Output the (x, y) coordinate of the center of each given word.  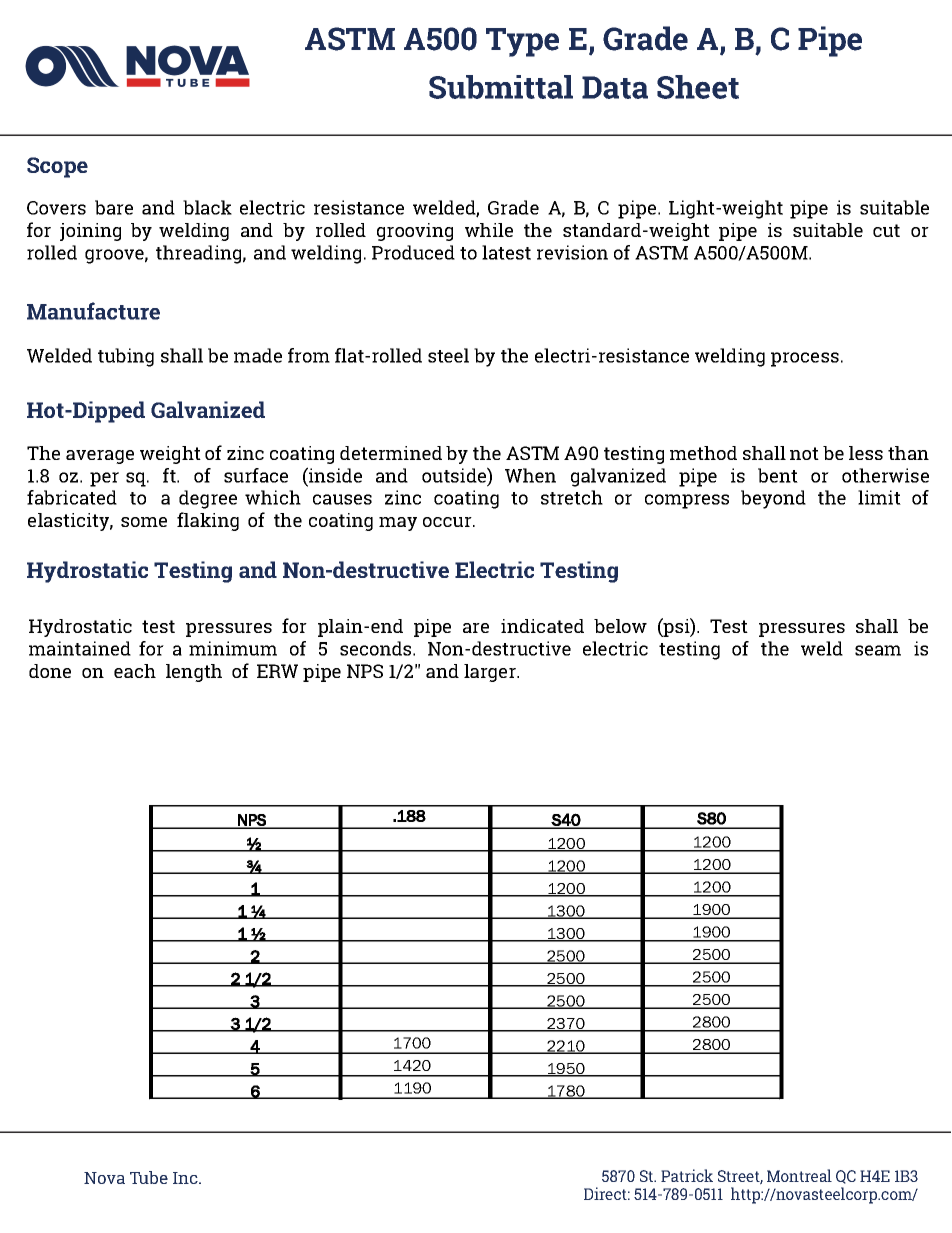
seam (878, 650)
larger (491, 673)
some (144, 522)
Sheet (698, 87)
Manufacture (93, 311)
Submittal (501, 87)
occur (448, 522)
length (194, 673)
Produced (413, 252)
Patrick (687, 1175)
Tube (149, 1177)
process (805, 359)
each (135, 671)
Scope (57, 167)
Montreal (799, 1175)
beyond (773, 499)
